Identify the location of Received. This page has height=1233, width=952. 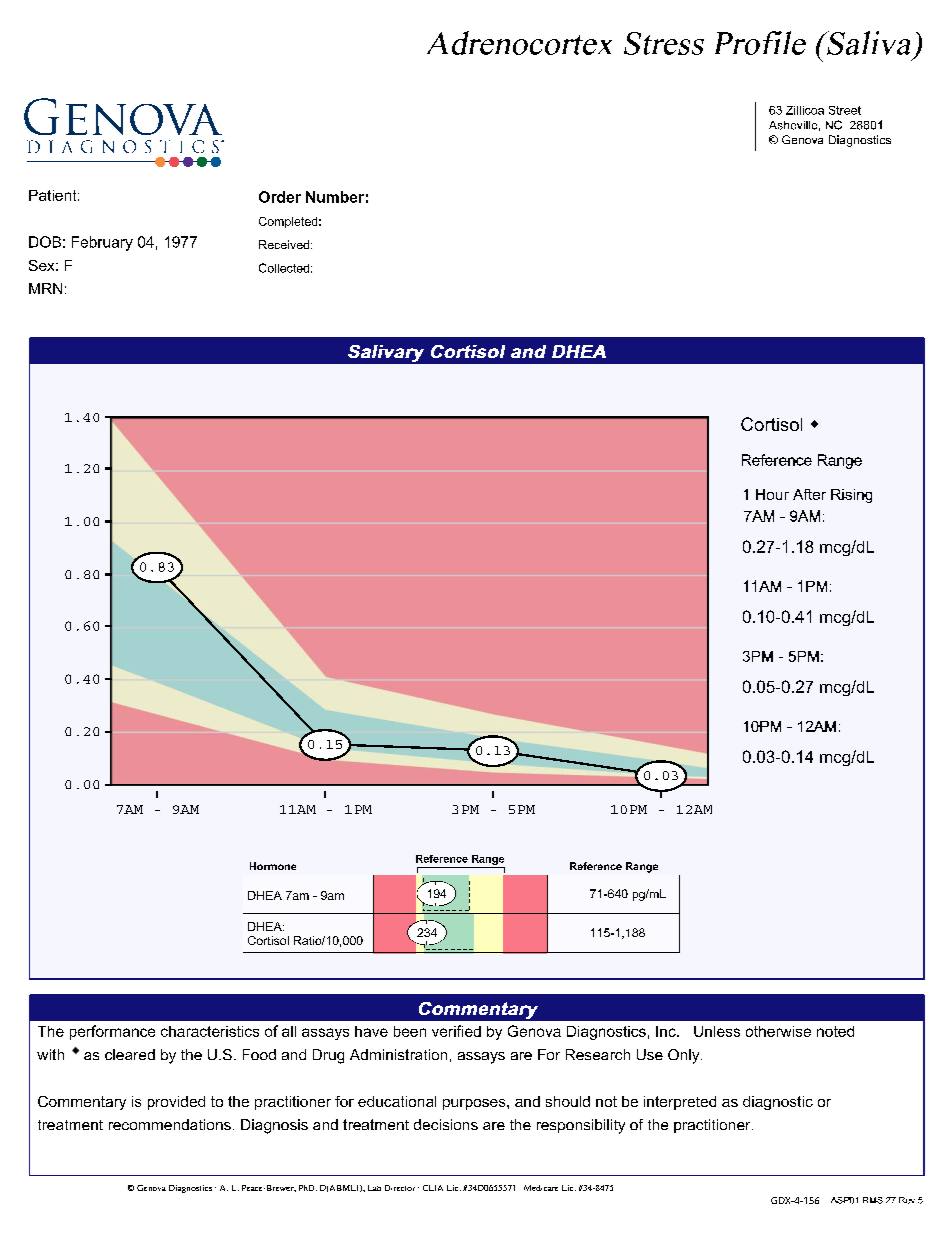
(285, 244).
